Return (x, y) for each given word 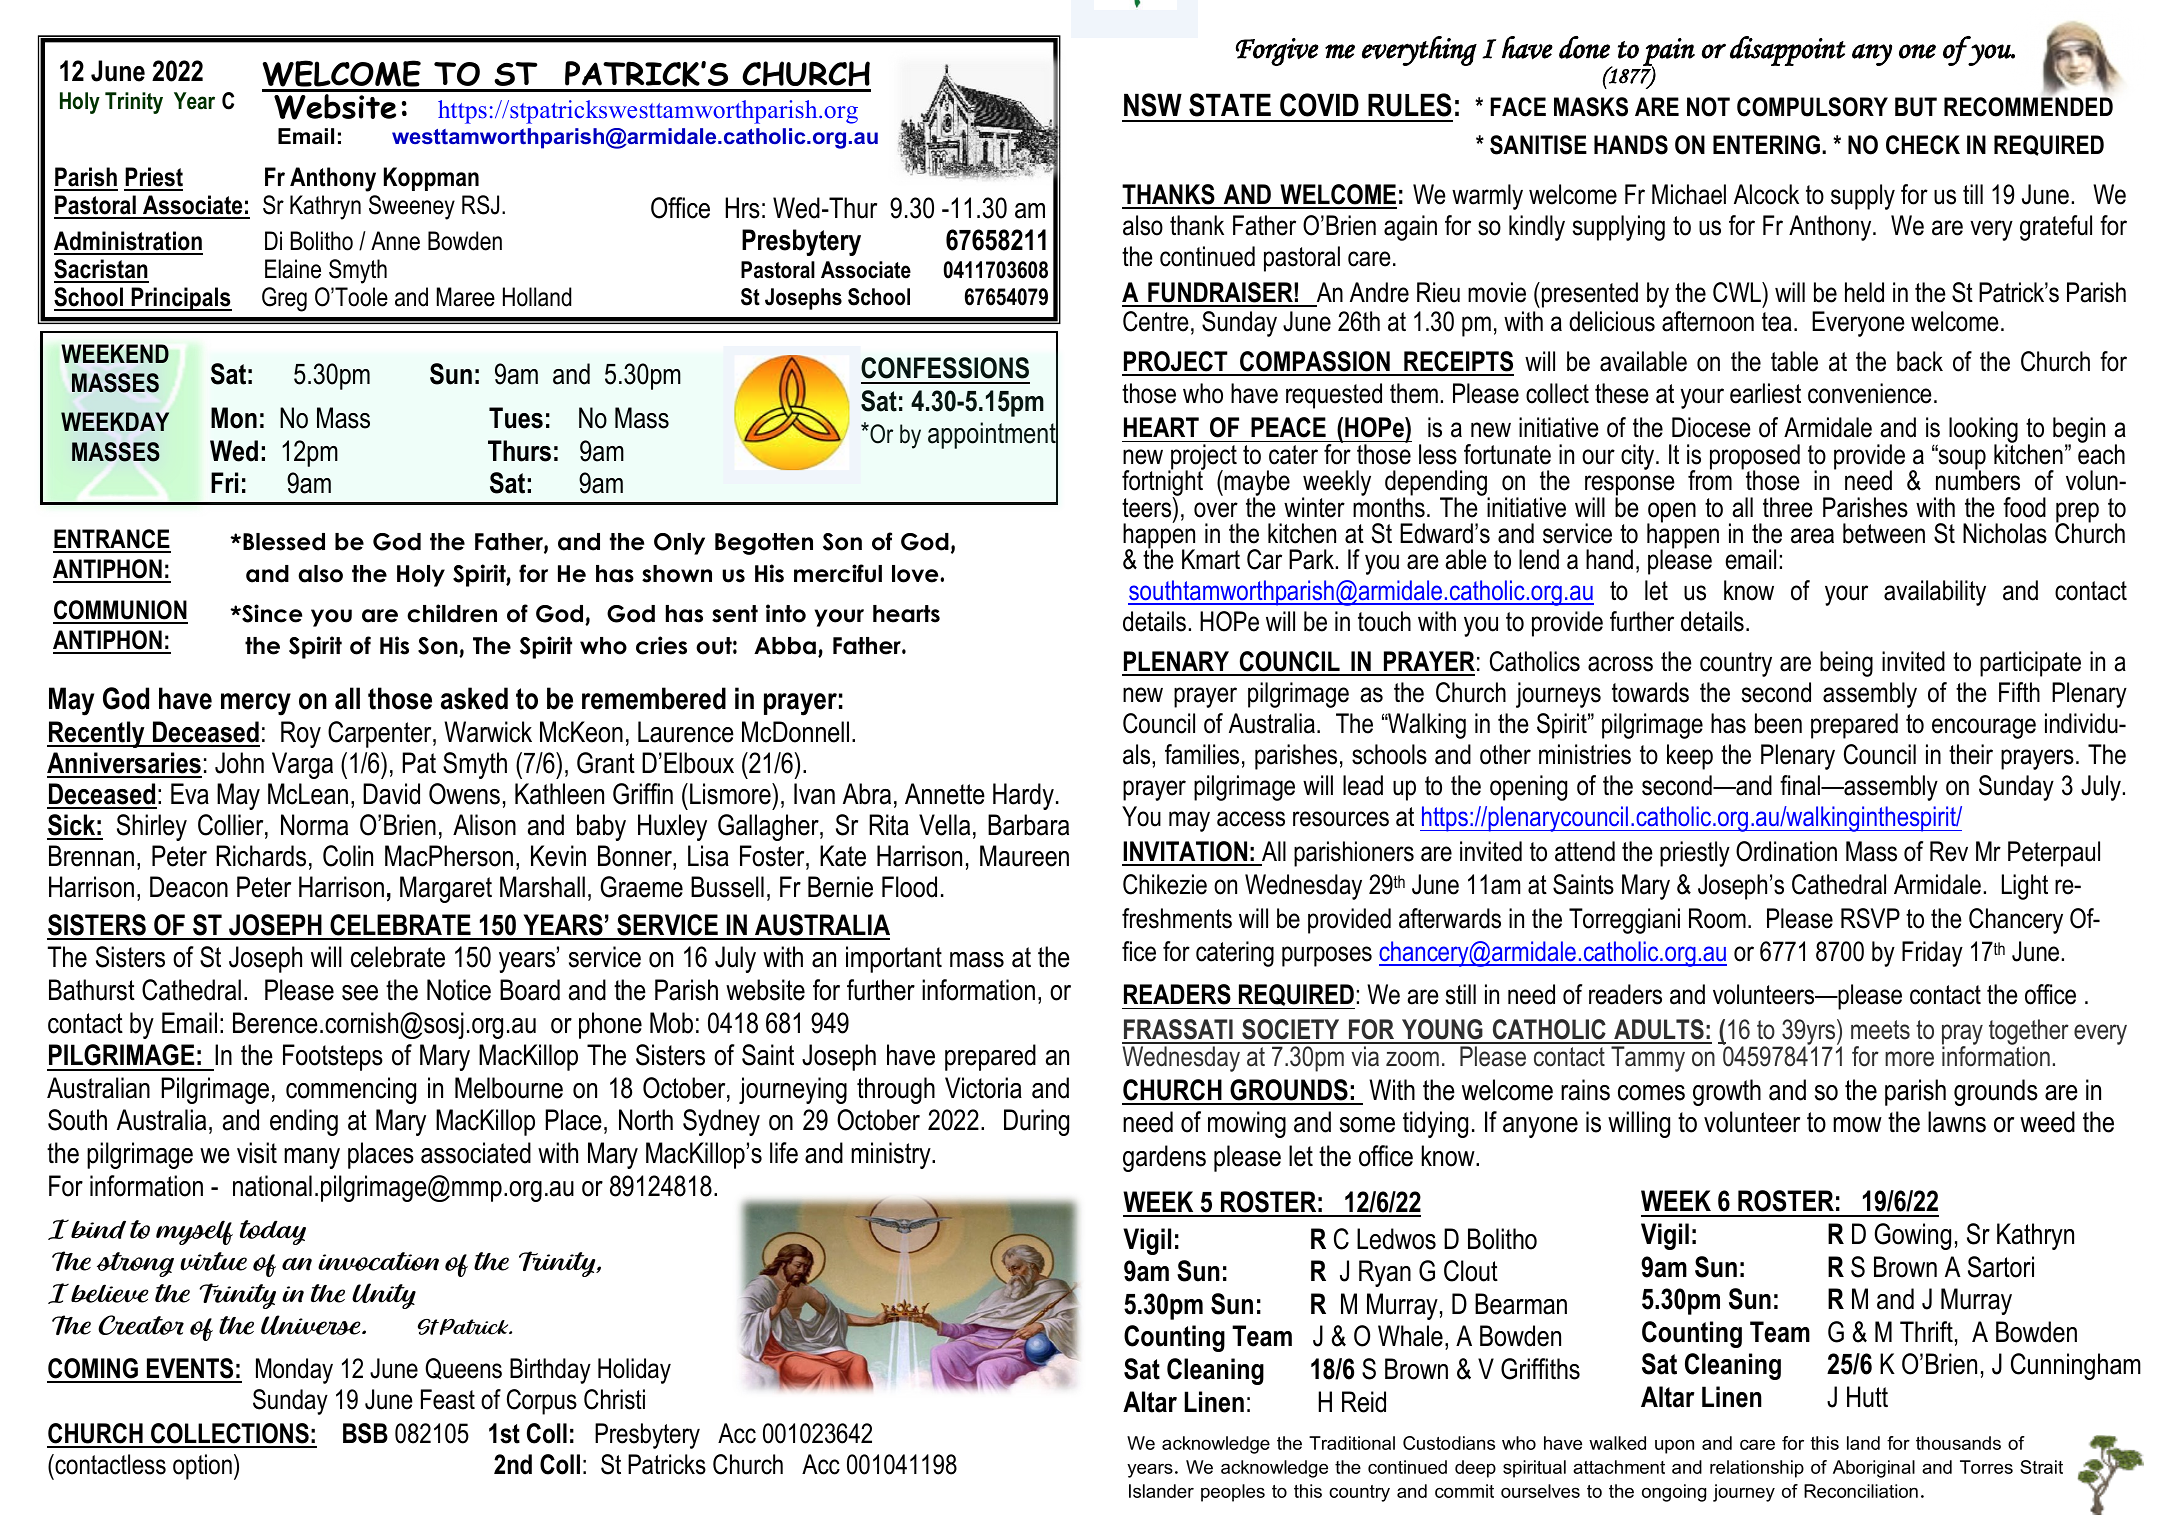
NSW (1153, 105)
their (1971, 754)
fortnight (1163, 483)
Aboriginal (1874, 1469)
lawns (1957, 1122)
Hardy (1023, 796)
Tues (516, 418)
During (1036, 1122)
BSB (365, 1433)
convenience (1870, 393)
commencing (351, 1090)
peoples (1233, 1493)
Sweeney (412, 207)
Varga (302, 765)
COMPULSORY (1812, 107)
